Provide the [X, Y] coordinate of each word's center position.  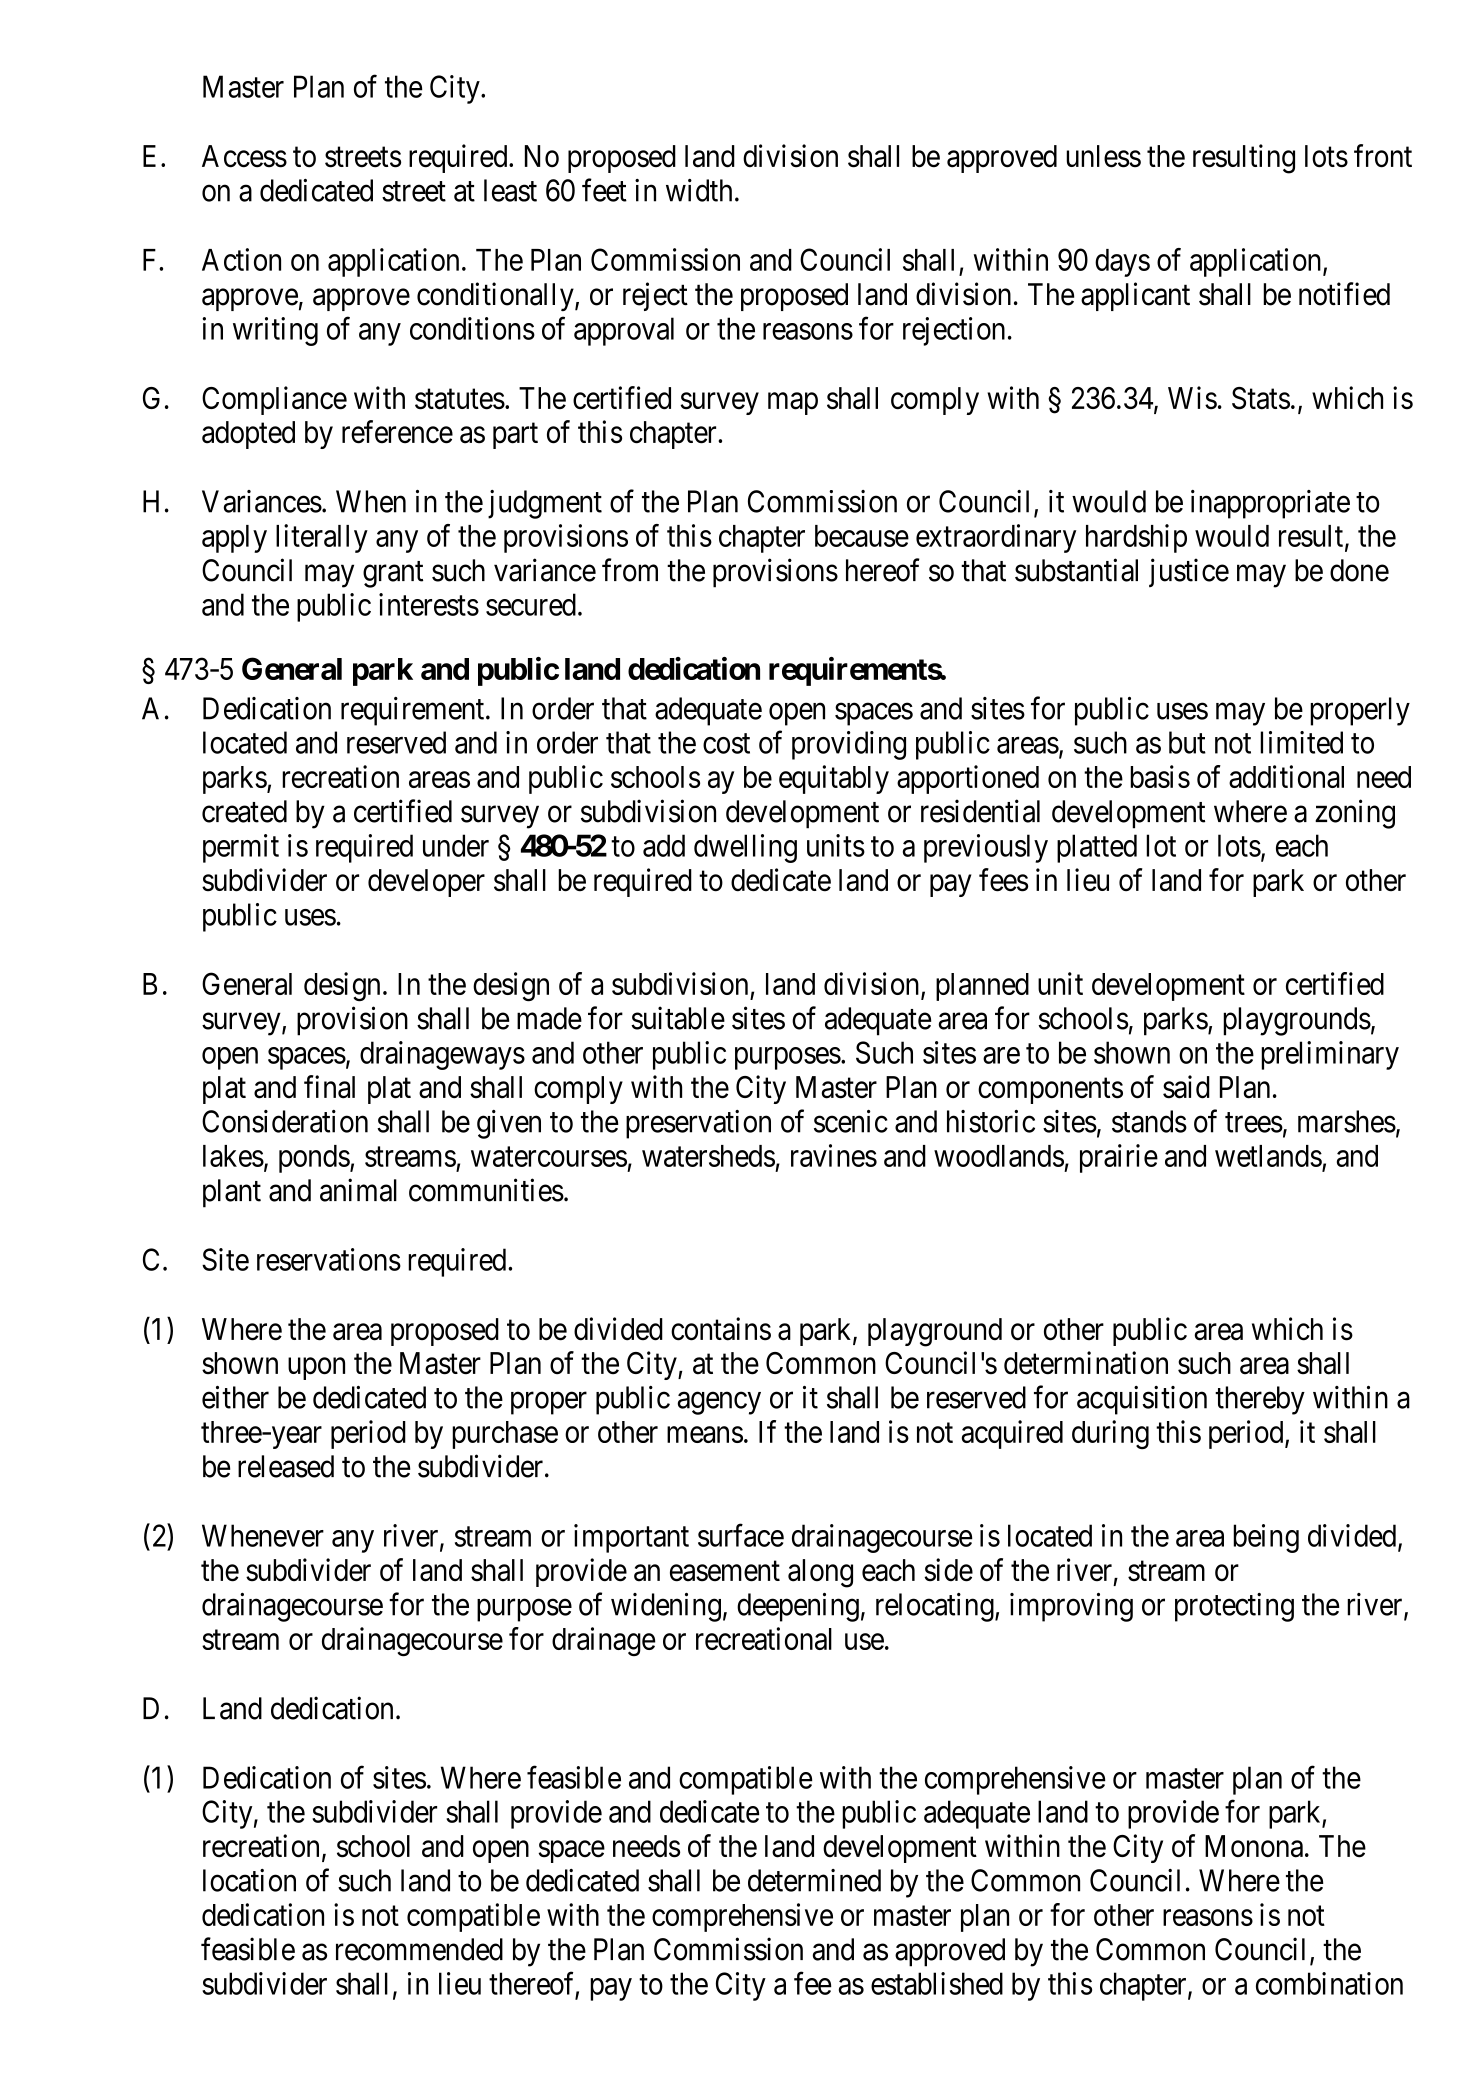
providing [849, 745]
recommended [419, 1949]
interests [429, 604]
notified [1344, 294]
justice [1189, 572]
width [699, 190]
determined [814, 1880]
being [1266, 1538]
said [1186, 1087]
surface [741, 1535]
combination [1329, 1983]
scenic [851, 1121]
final [329, 1087]
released [286, 1466]
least [510, 190]
